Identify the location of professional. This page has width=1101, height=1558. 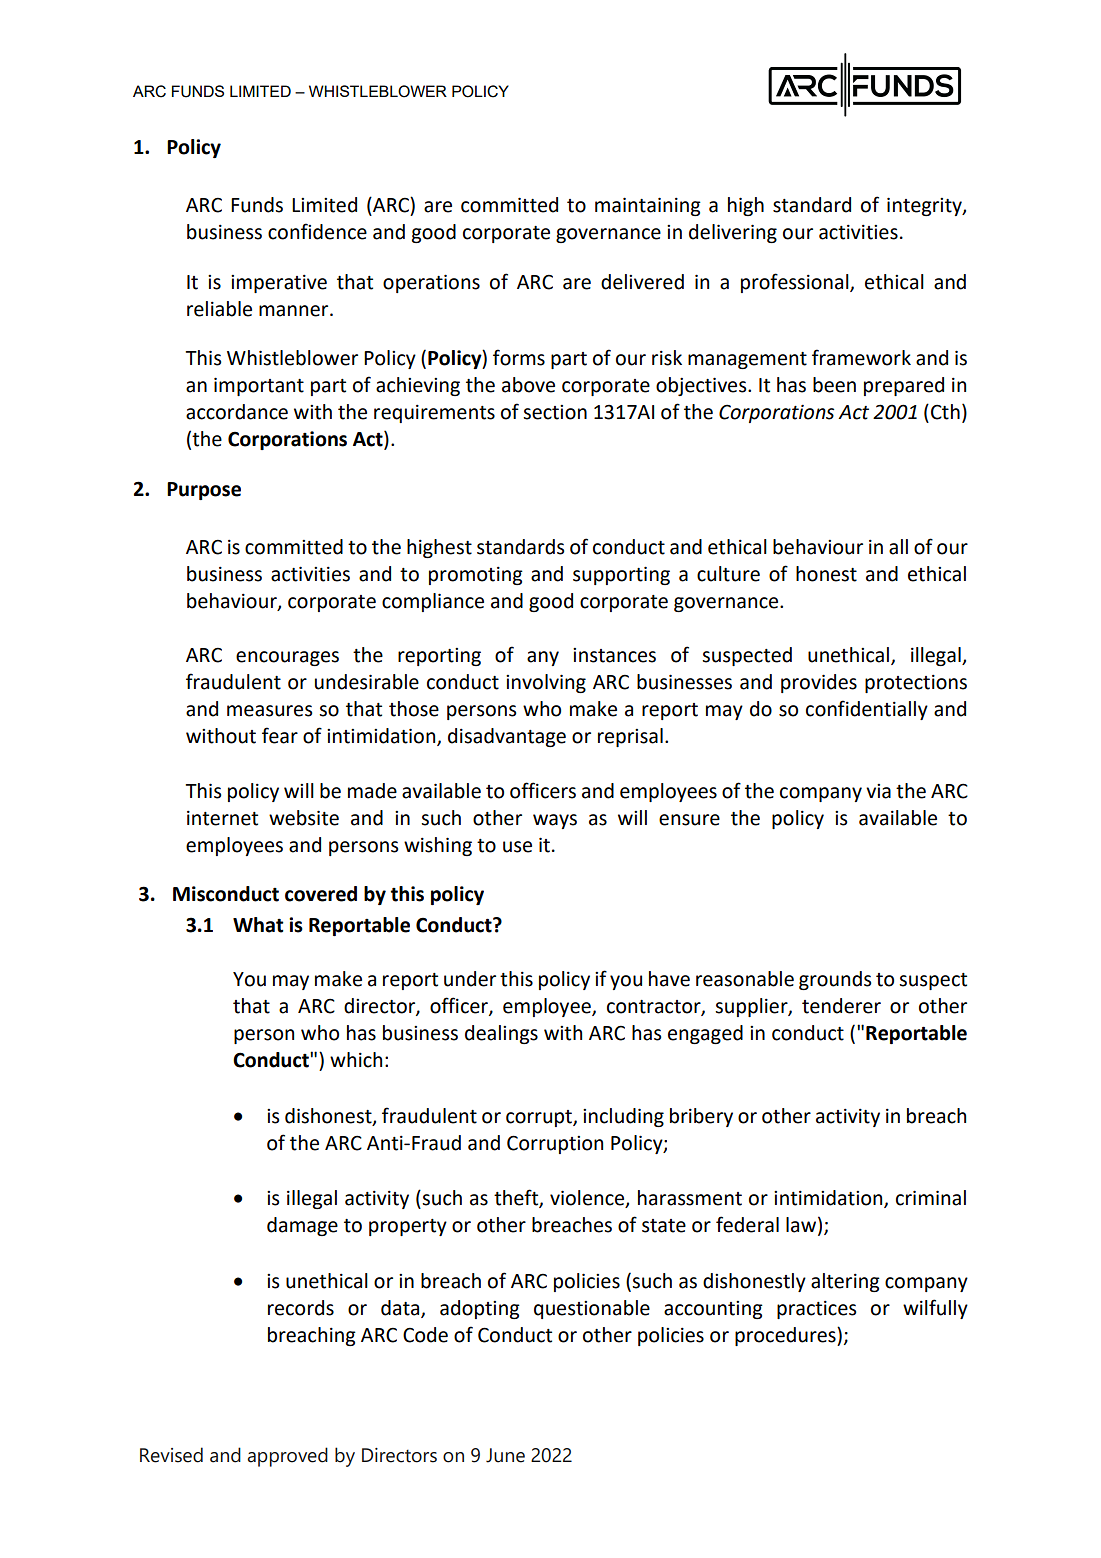
(796, 283).
